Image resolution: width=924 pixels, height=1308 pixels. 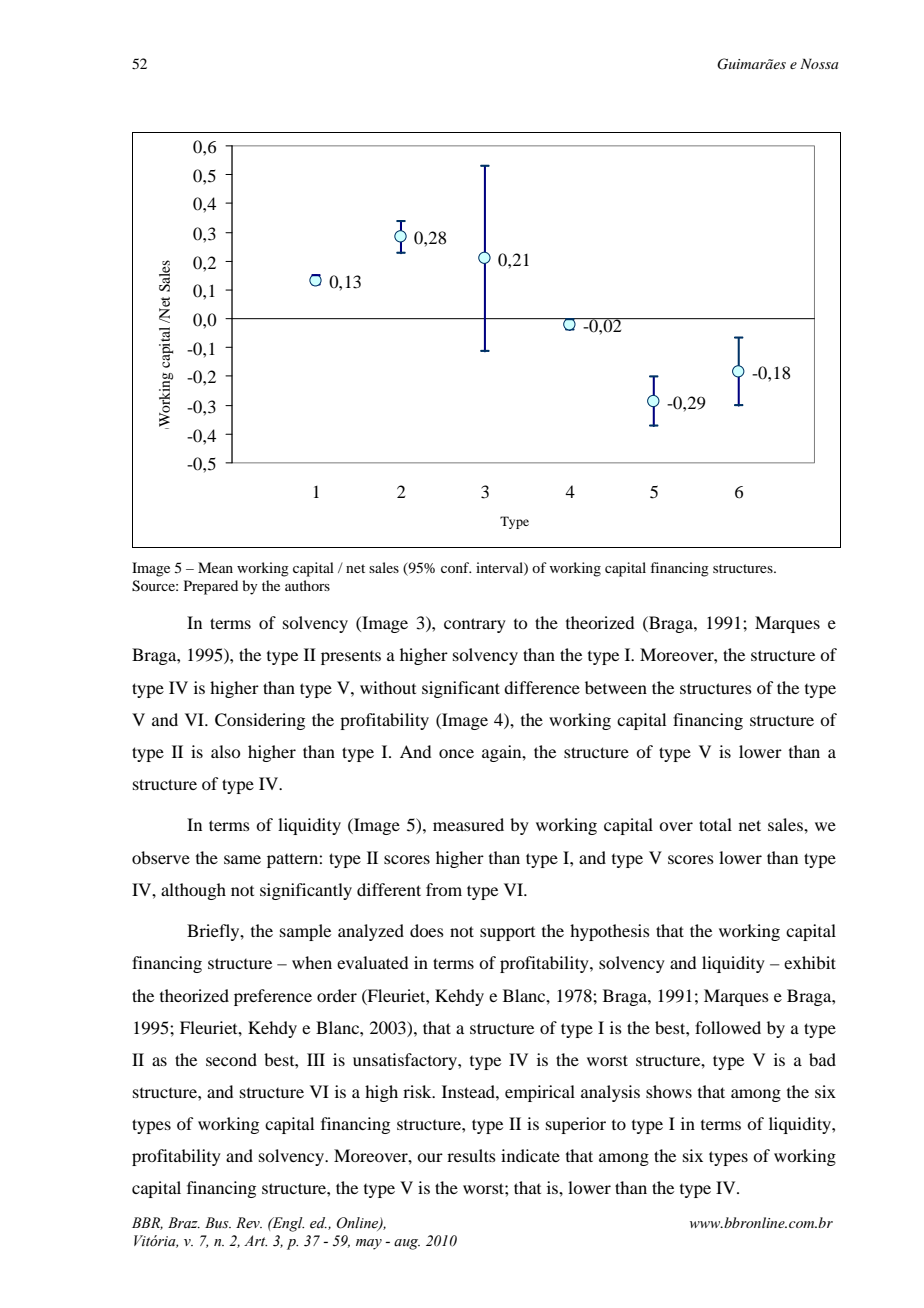 I want to click on Rev, so click(x=249, y=1223).
